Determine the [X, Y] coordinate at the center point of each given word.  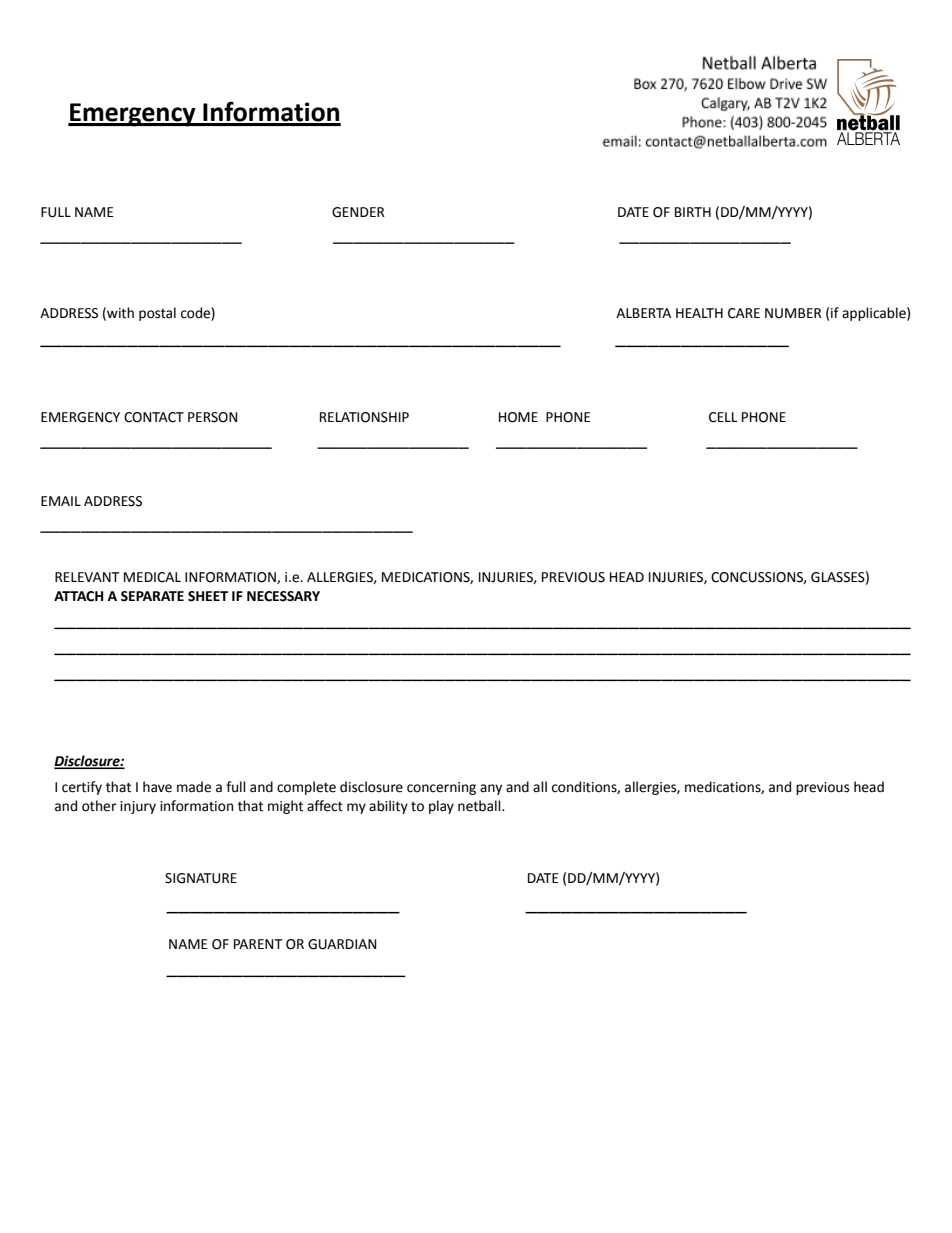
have [157, 787]
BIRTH [693, 212]
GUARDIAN [342, 944]
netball [480, 806]
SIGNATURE [201, 878]
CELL [723, 417]
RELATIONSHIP [364, 417]
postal [157, 314]
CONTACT [154, 417]
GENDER [358, 212]
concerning [441, 788]
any [491, 789]
